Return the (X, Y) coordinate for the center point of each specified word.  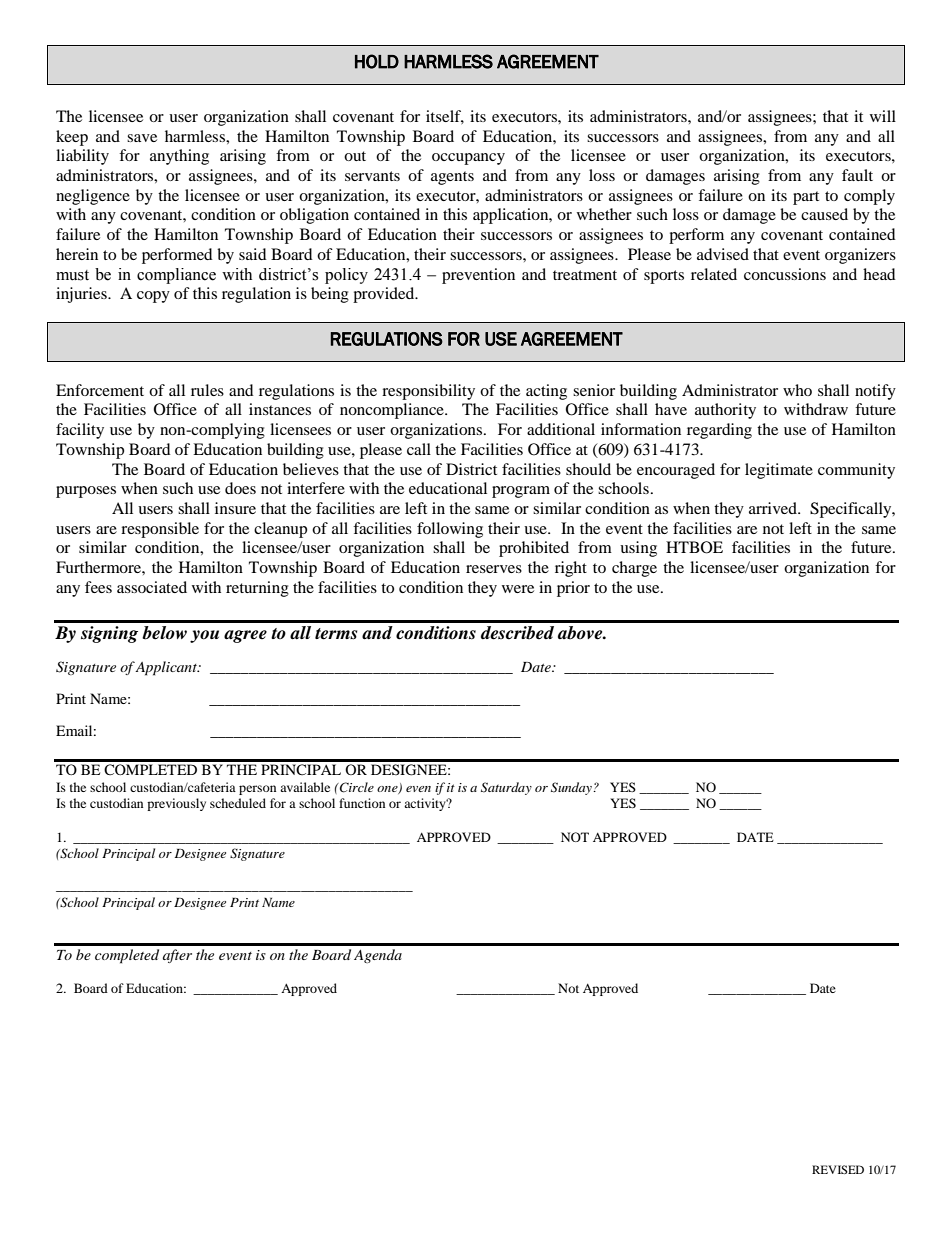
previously (176, 804)
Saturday (506, 788)
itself (445, 117)
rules (207, 390)
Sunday (572, 788)
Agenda (378, 956)
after (177, 956)
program (521, 492)
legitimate (779, 471)
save (142, 138)
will (883, 116)
